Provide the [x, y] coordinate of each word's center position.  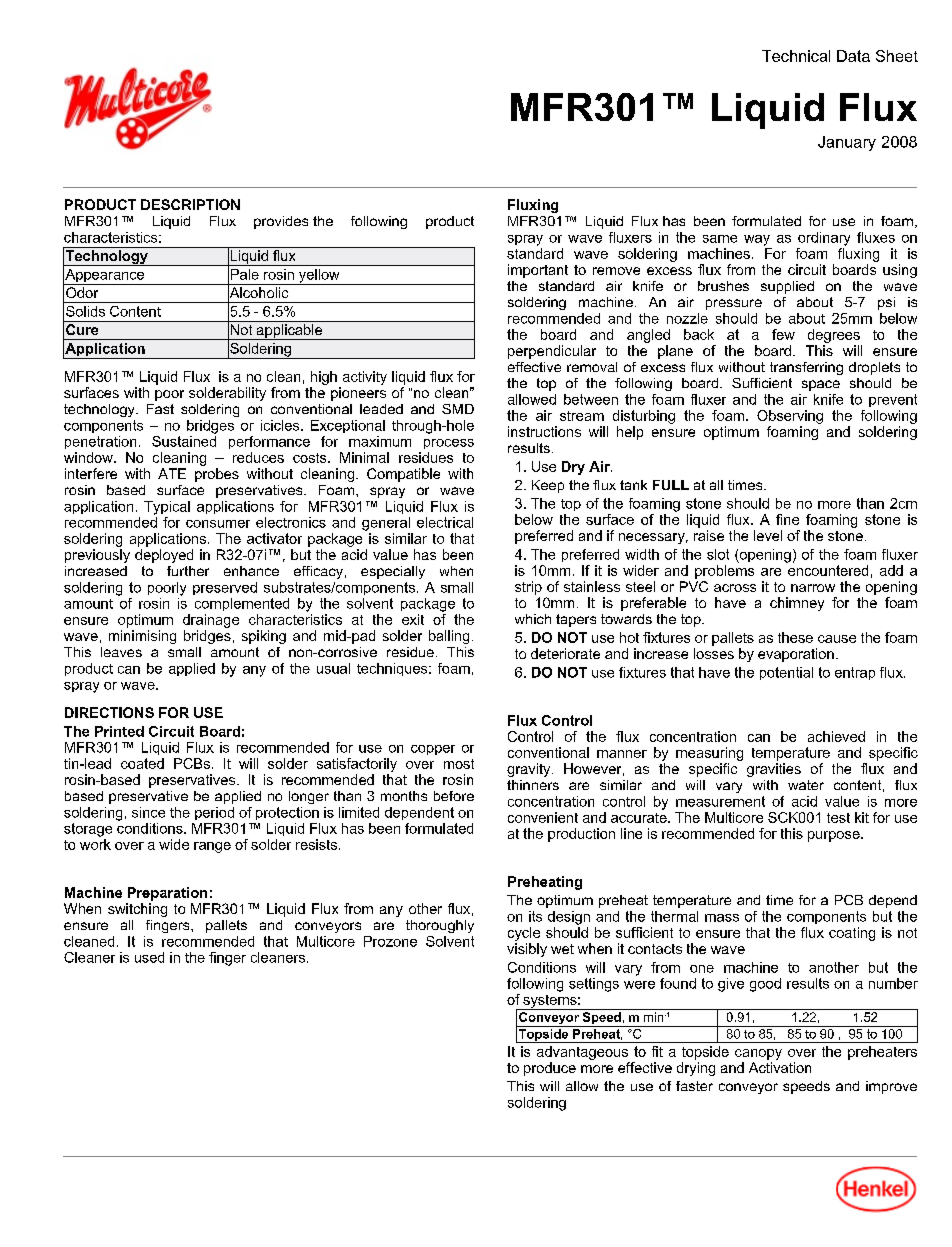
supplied [787, 287]
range [212, 847]
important [538, 271]
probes [217, 475]
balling [449, 637]
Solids [85, 311]
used [149, 957]
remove [616, 271]
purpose [835, 836]
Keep [548, 486]
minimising [142, 637]
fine [787, 519]
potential [786, 673]
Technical [796, 56]
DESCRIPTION [190, 204]
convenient [543, 817]
